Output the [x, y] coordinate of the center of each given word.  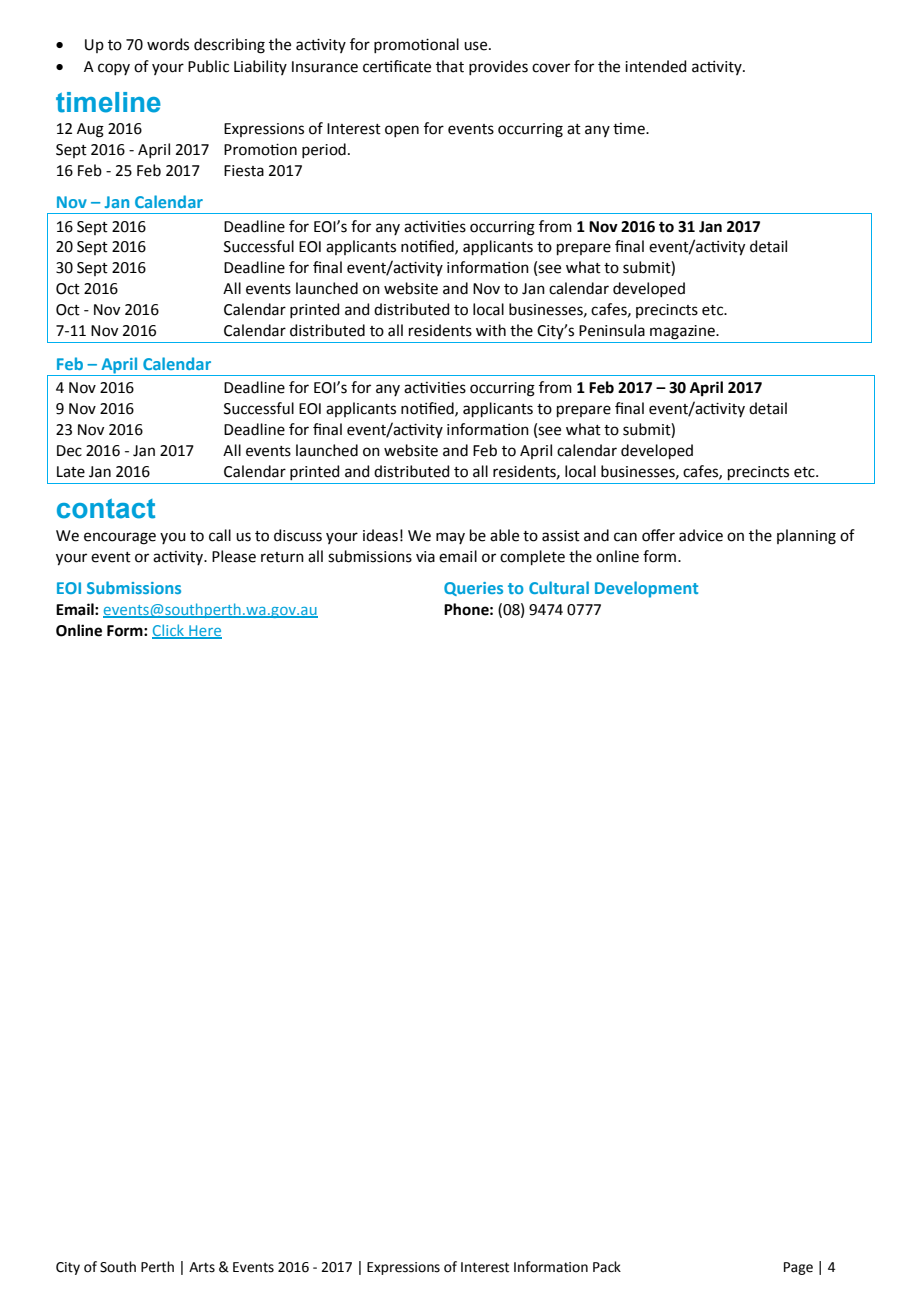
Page [798, 1268]
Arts [202, 1267]
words [168, 44]
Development [646, 589]
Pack [607, 1267]
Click [169, 631]
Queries [473, 589]
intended [656, 66]
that [450, 66]
